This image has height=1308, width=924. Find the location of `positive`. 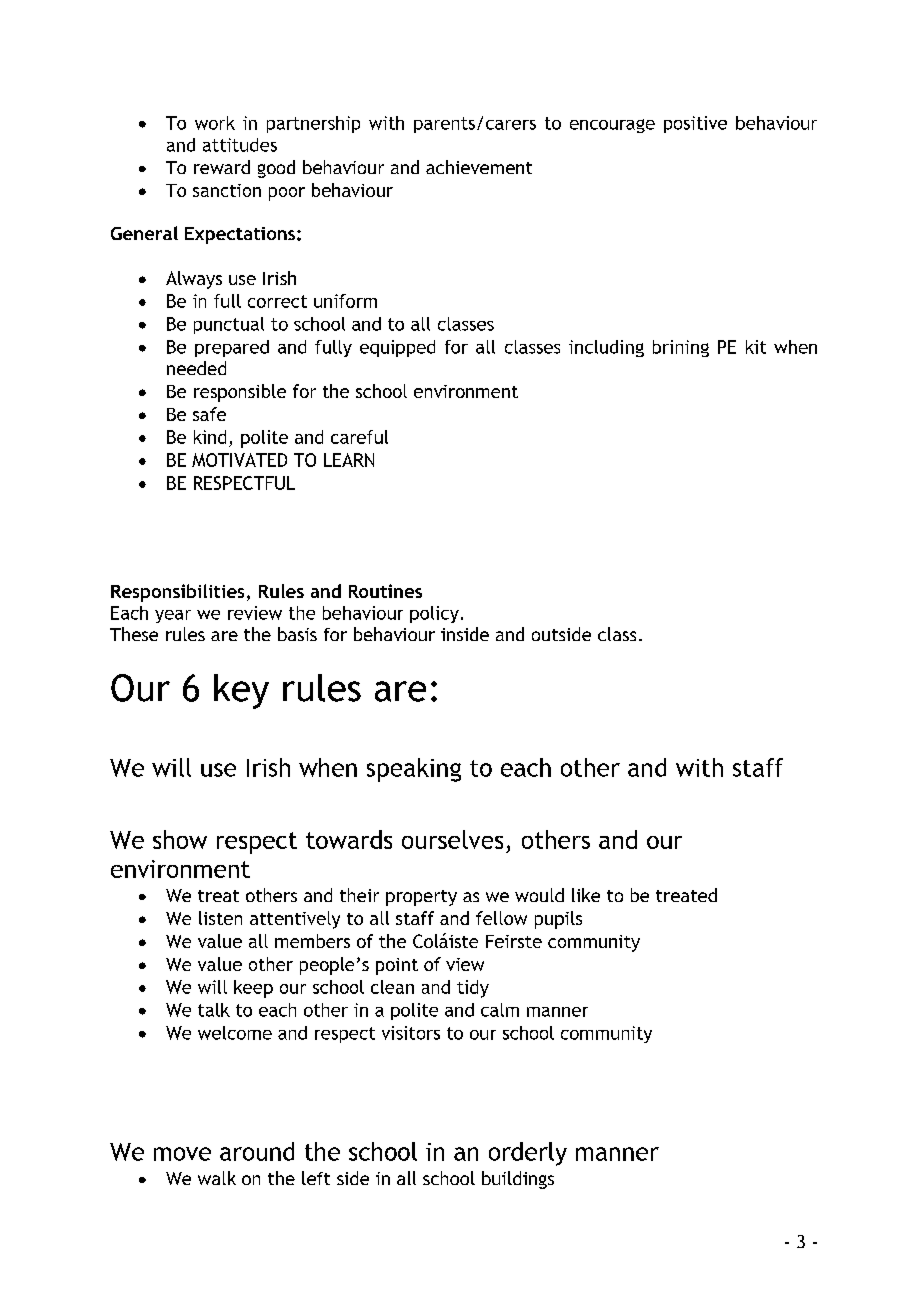

positive is located at coordinates (695, 124).
